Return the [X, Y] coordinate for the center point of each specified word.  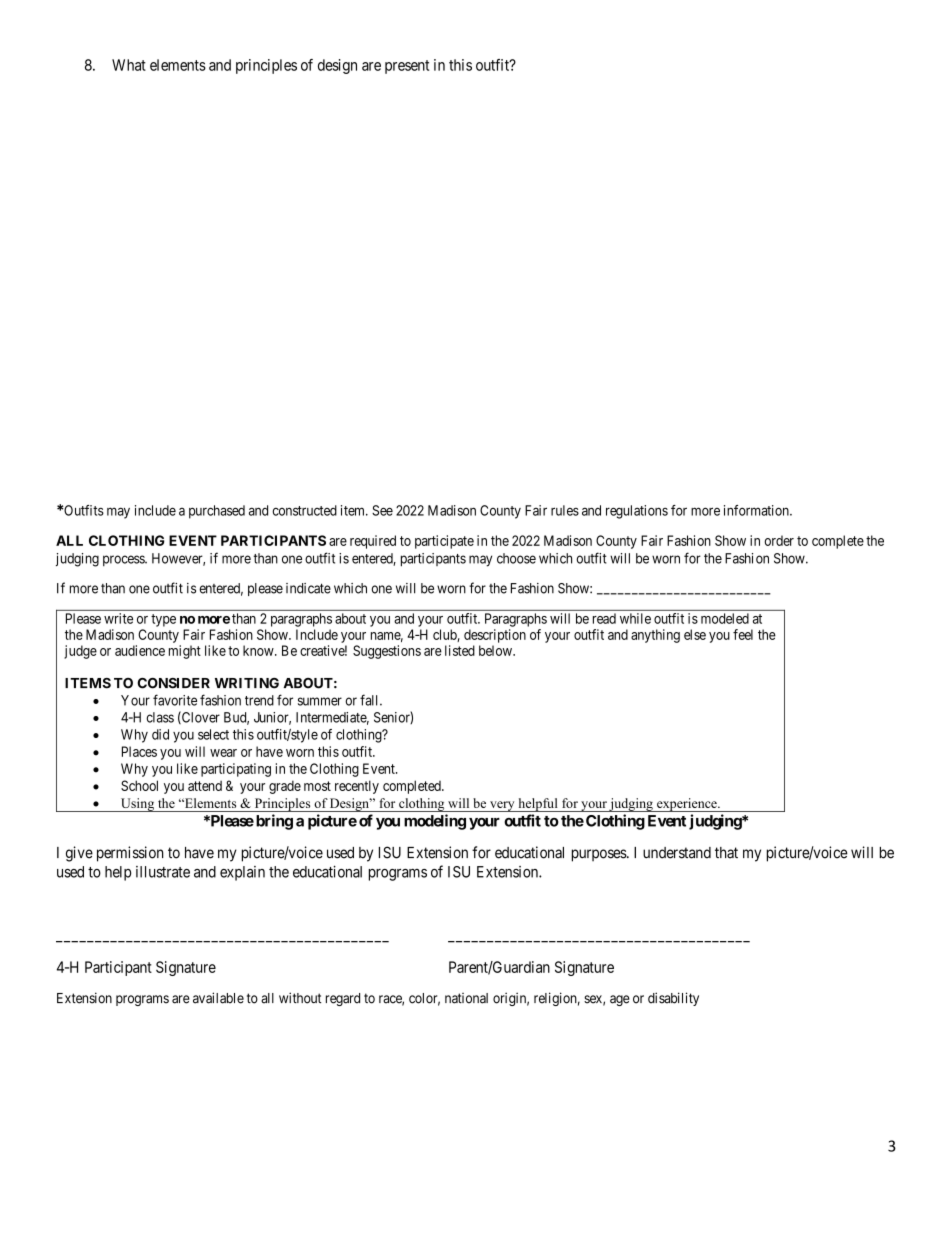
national [466, 998]
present [407, 67]
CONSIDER [173, 683]
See [382, 510]
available [218, 998]
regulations [637, 512]
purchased [217, 512]
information [757, 510]
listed [460, 650]
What [129, 65]
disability [673, 999]
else [695, 634]
